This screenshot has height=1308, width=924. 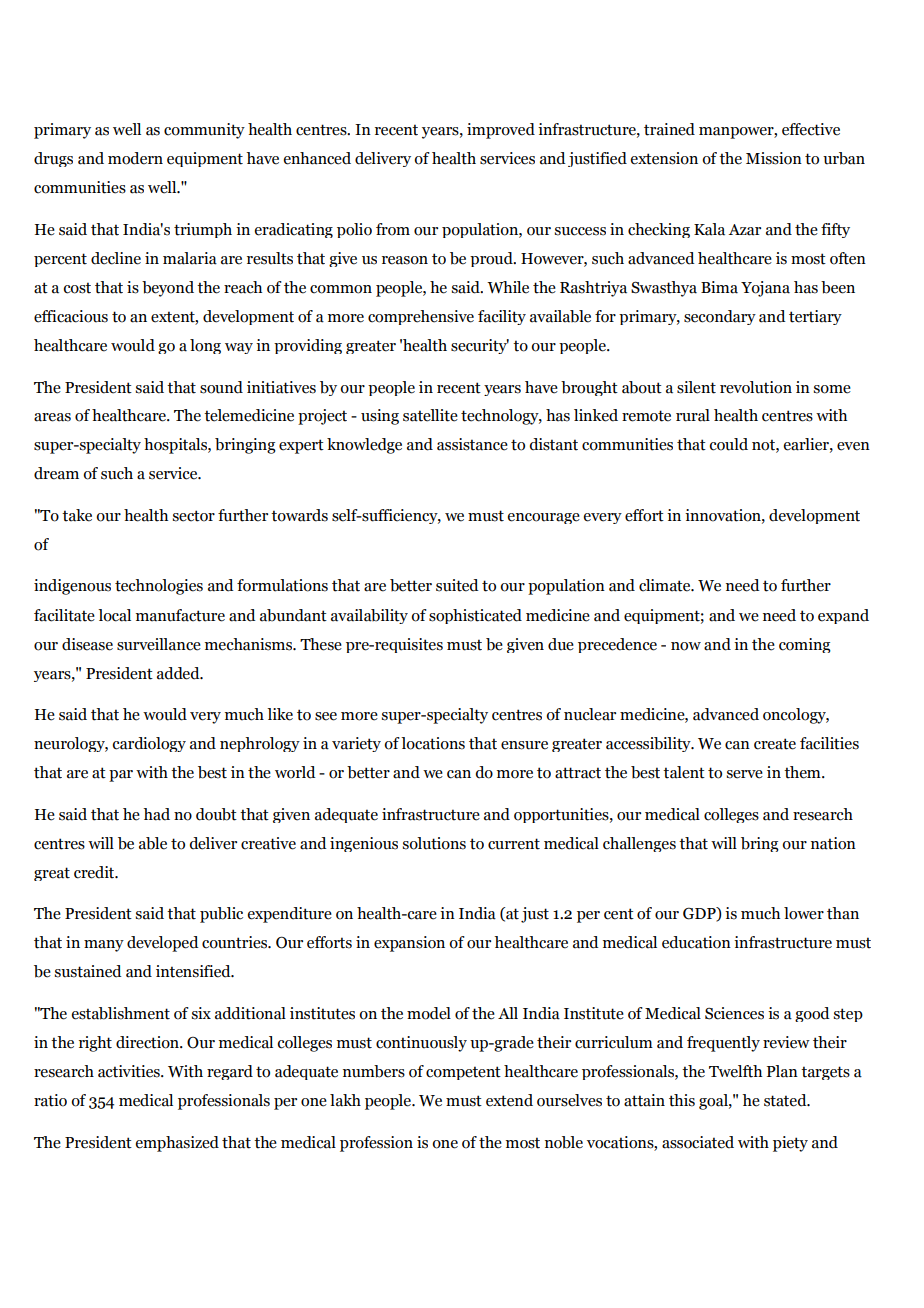 I want to click on coming, so click(x=805, y=645).
